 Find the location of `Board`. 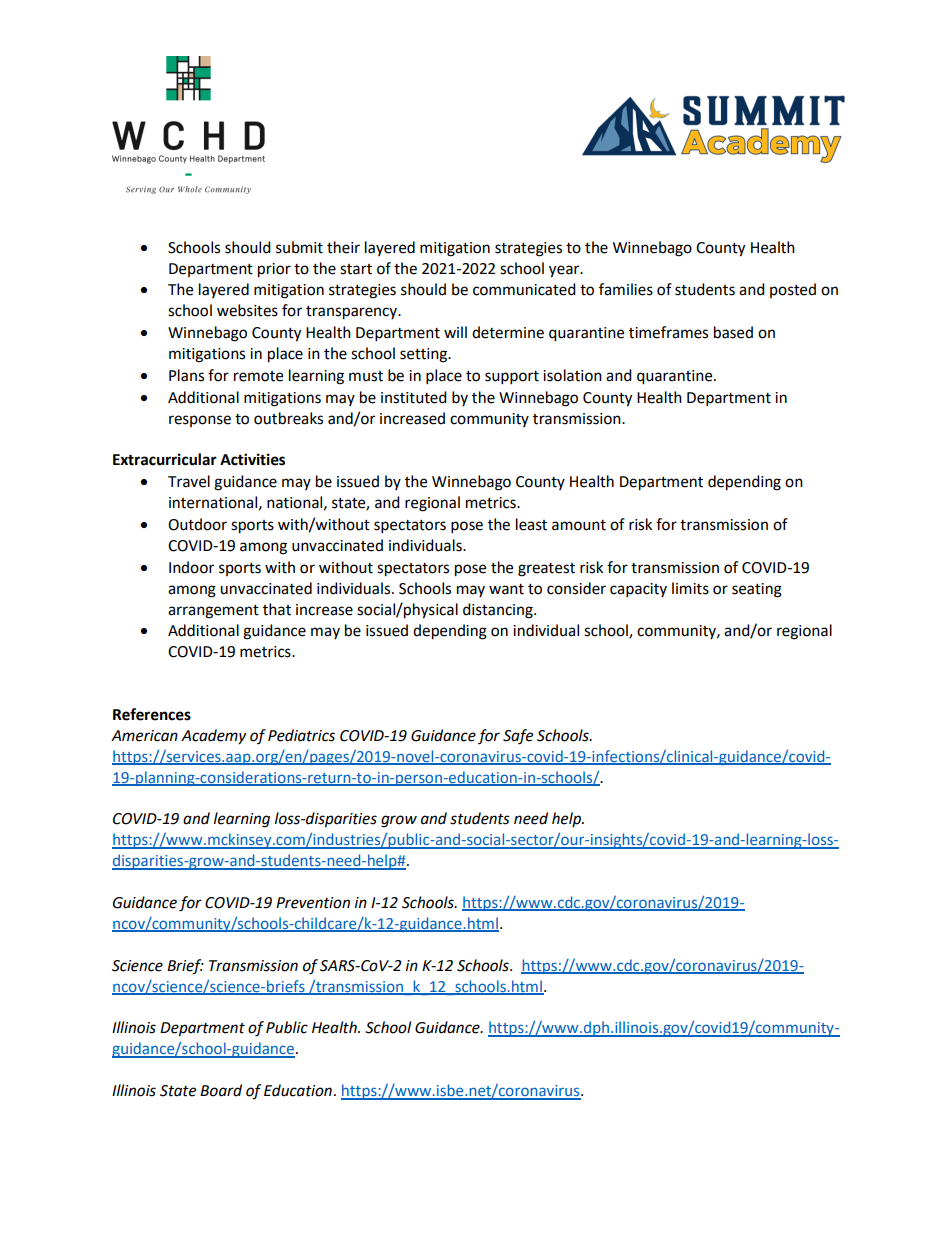

Board is located at coordinates (221, 1090).
